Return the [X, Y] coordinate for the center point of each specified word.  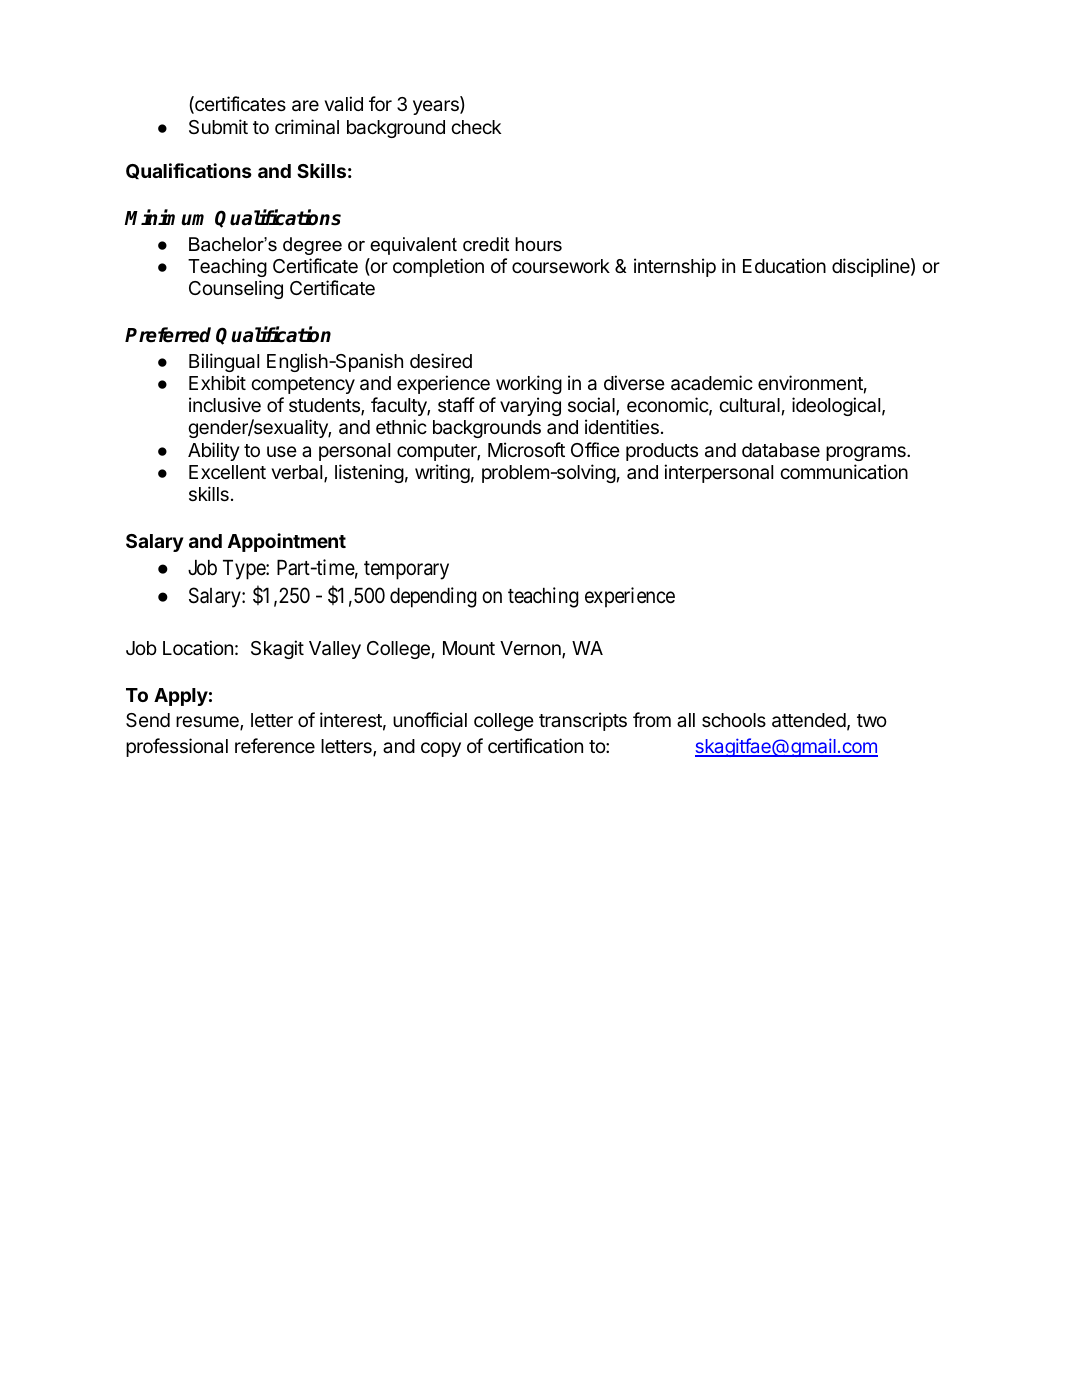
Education [784, 266]
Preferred [168, 335]
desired [441, 360]
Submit [218, 126]
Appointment [287, 542]
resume [208, 723]
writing [442, 473]
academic [712, 383]
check [476, 127]
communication [844, 471]
